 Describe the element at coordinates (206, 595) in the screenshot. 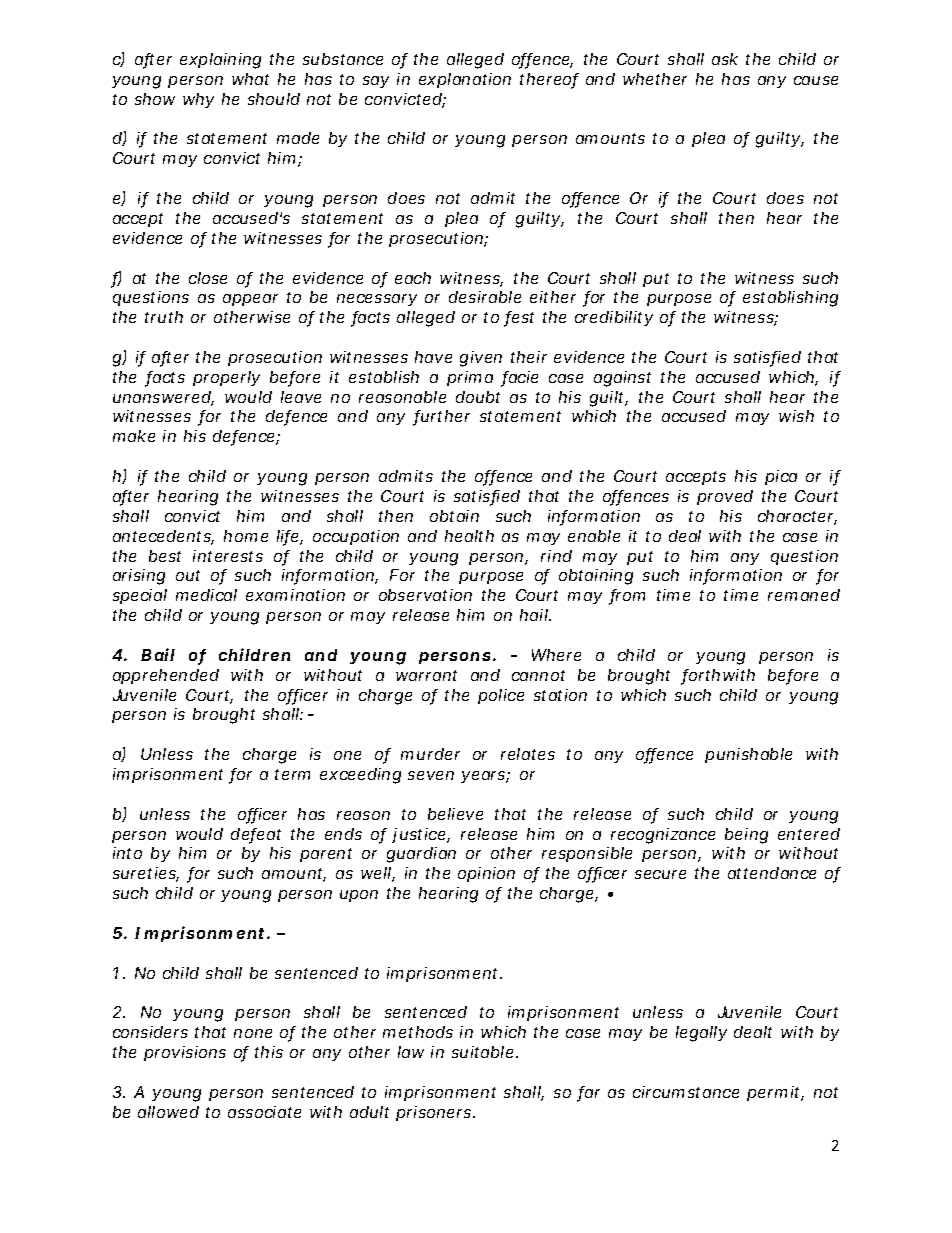

I see `medical` at that location.
